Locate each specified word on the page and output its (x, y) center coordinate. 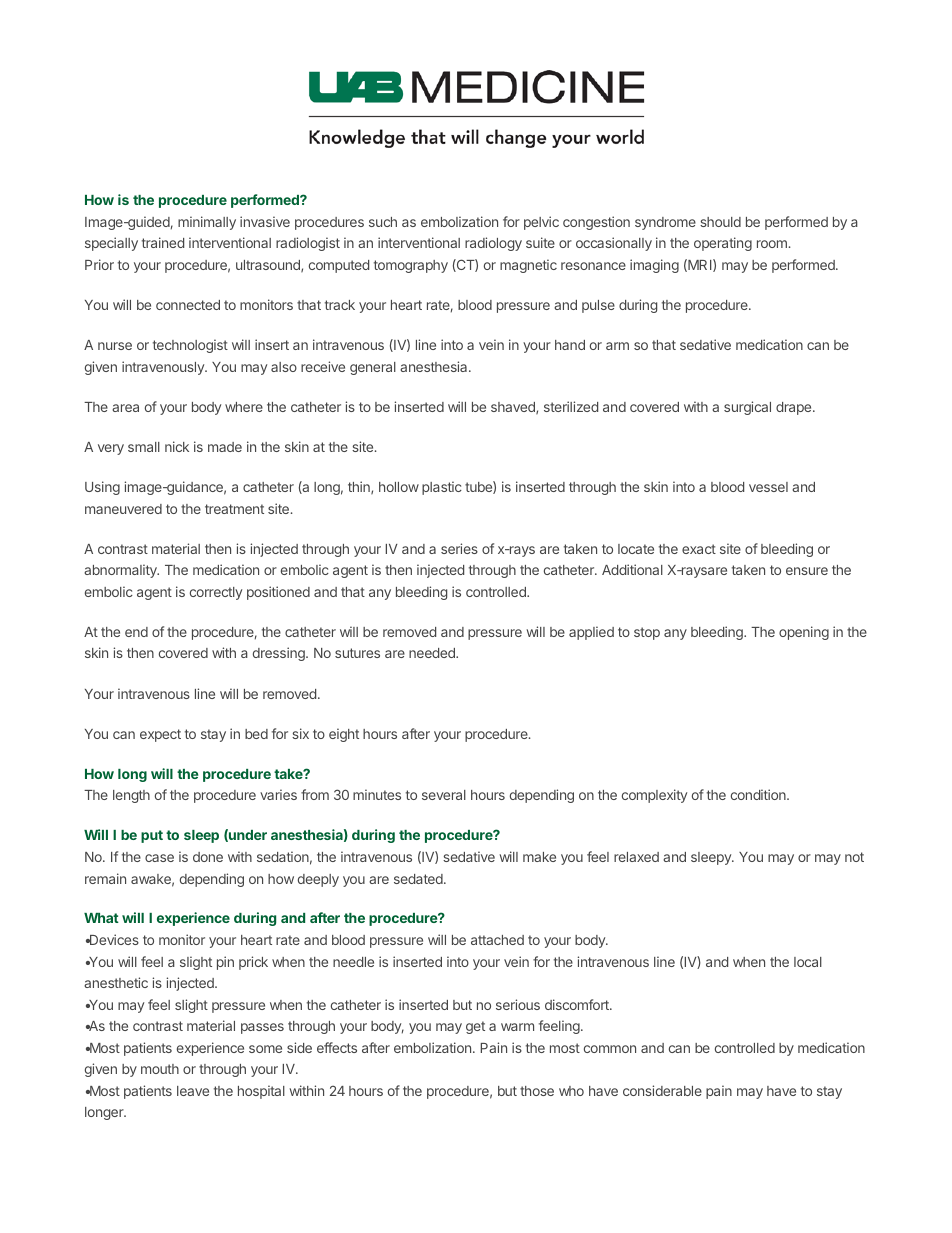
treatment (234, 509)
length (131, 796)
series (459, 548)
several (444, 795)
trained (163, 242)
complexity (654, 796)
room (772, 244)
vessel (768, 487)
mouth (160, 1069)
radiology (493, 244)
